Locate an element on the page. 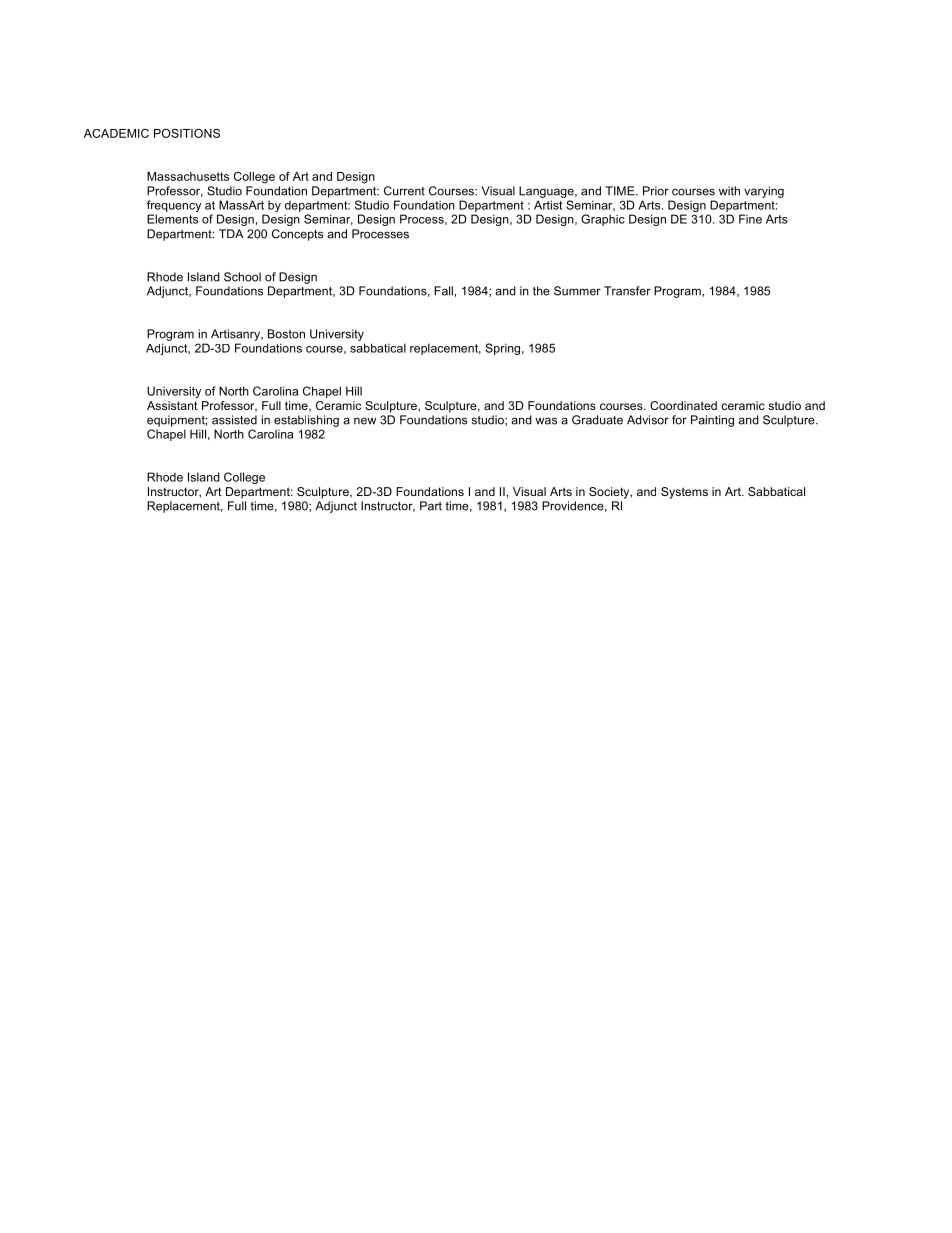  for is located at coordinates (679, 420).
